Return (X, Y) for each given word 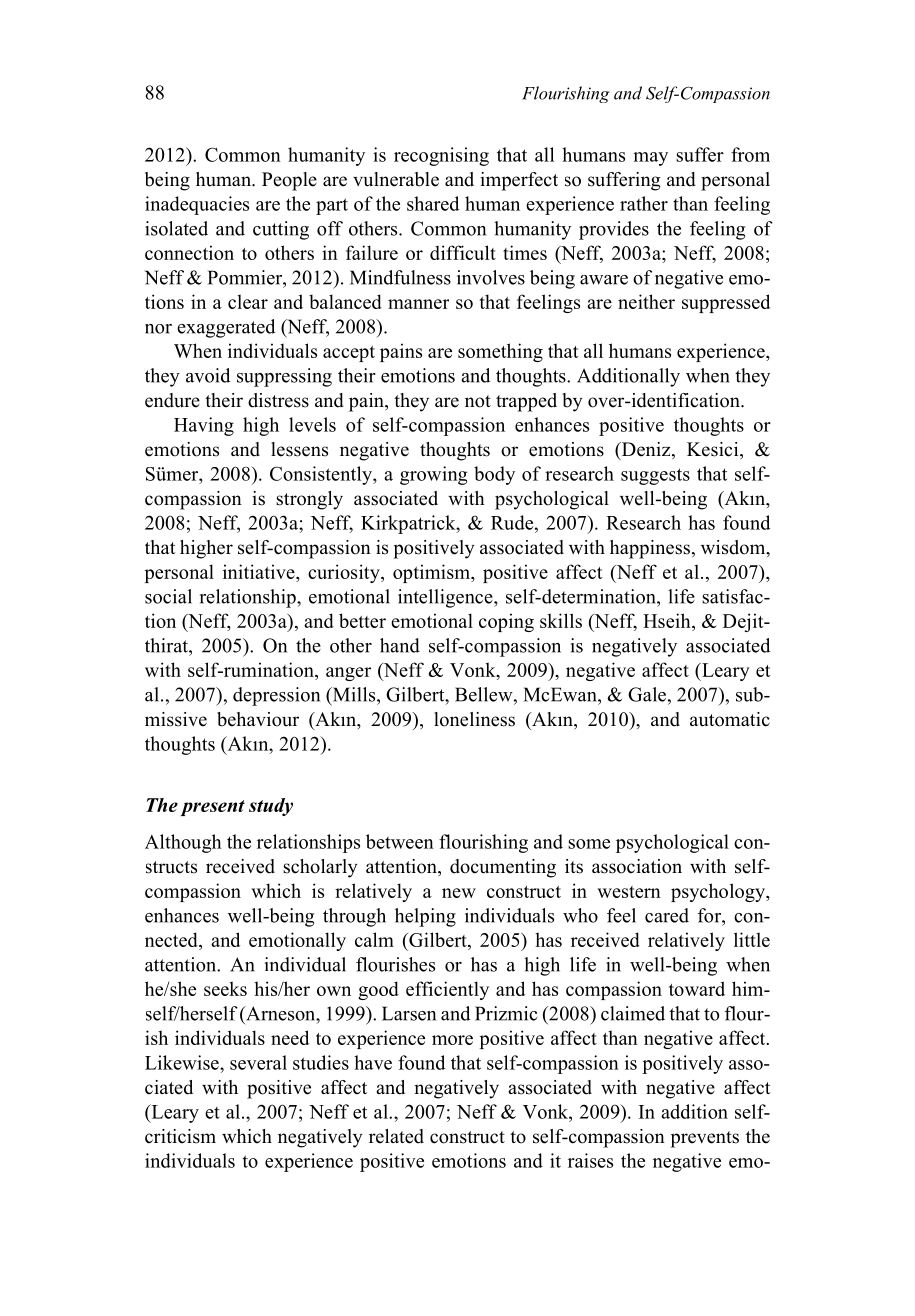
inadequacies (197, 205)
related (396, 1136)
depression (276, 696)
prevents (704, 1139)
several (258, 1062)
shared (433, 203)
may (650, 159)
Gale (647, 694)
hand (400, 645)
